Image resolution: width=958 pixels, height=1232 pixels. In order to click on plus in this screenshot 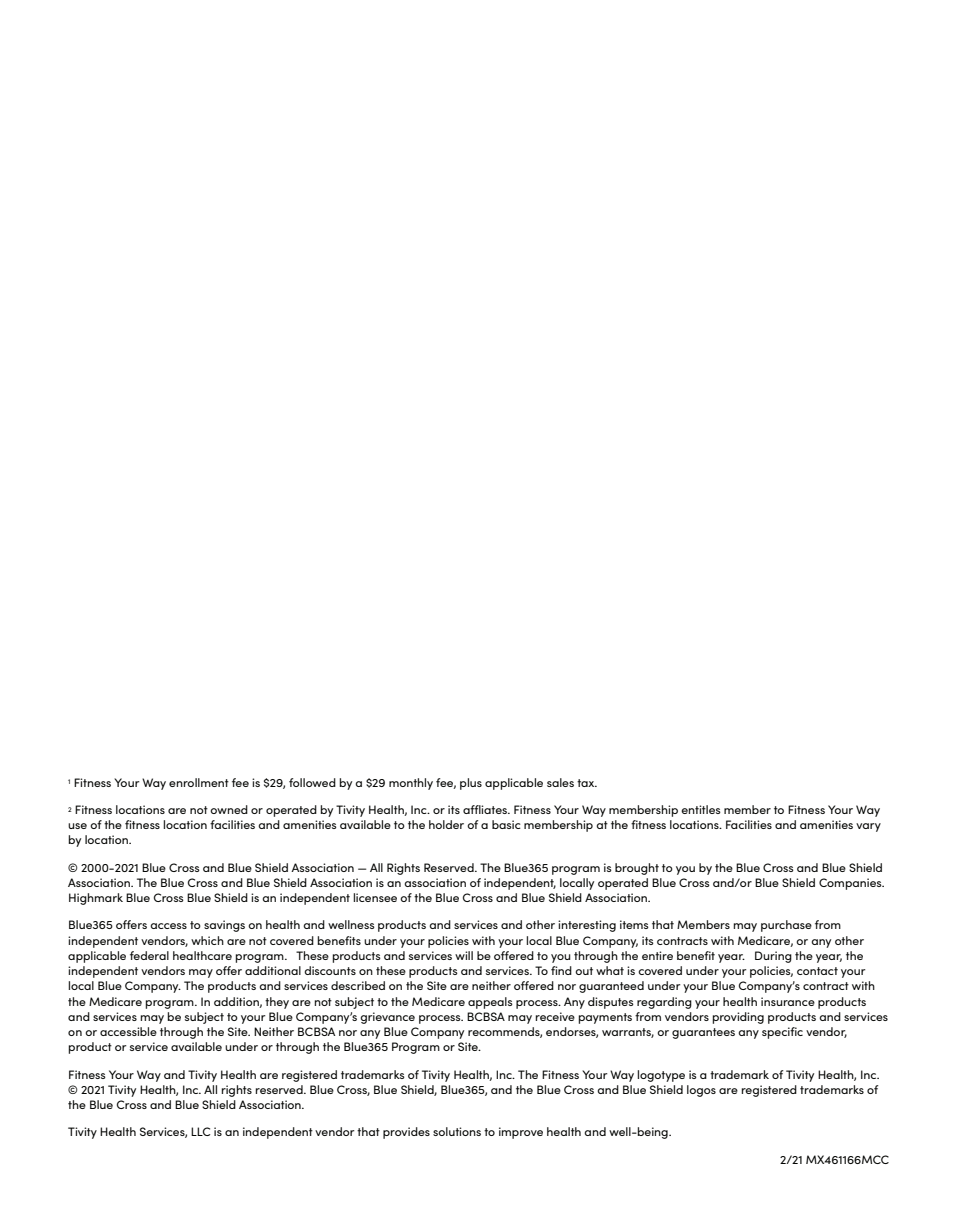, I will do `click(471, 784)`.
